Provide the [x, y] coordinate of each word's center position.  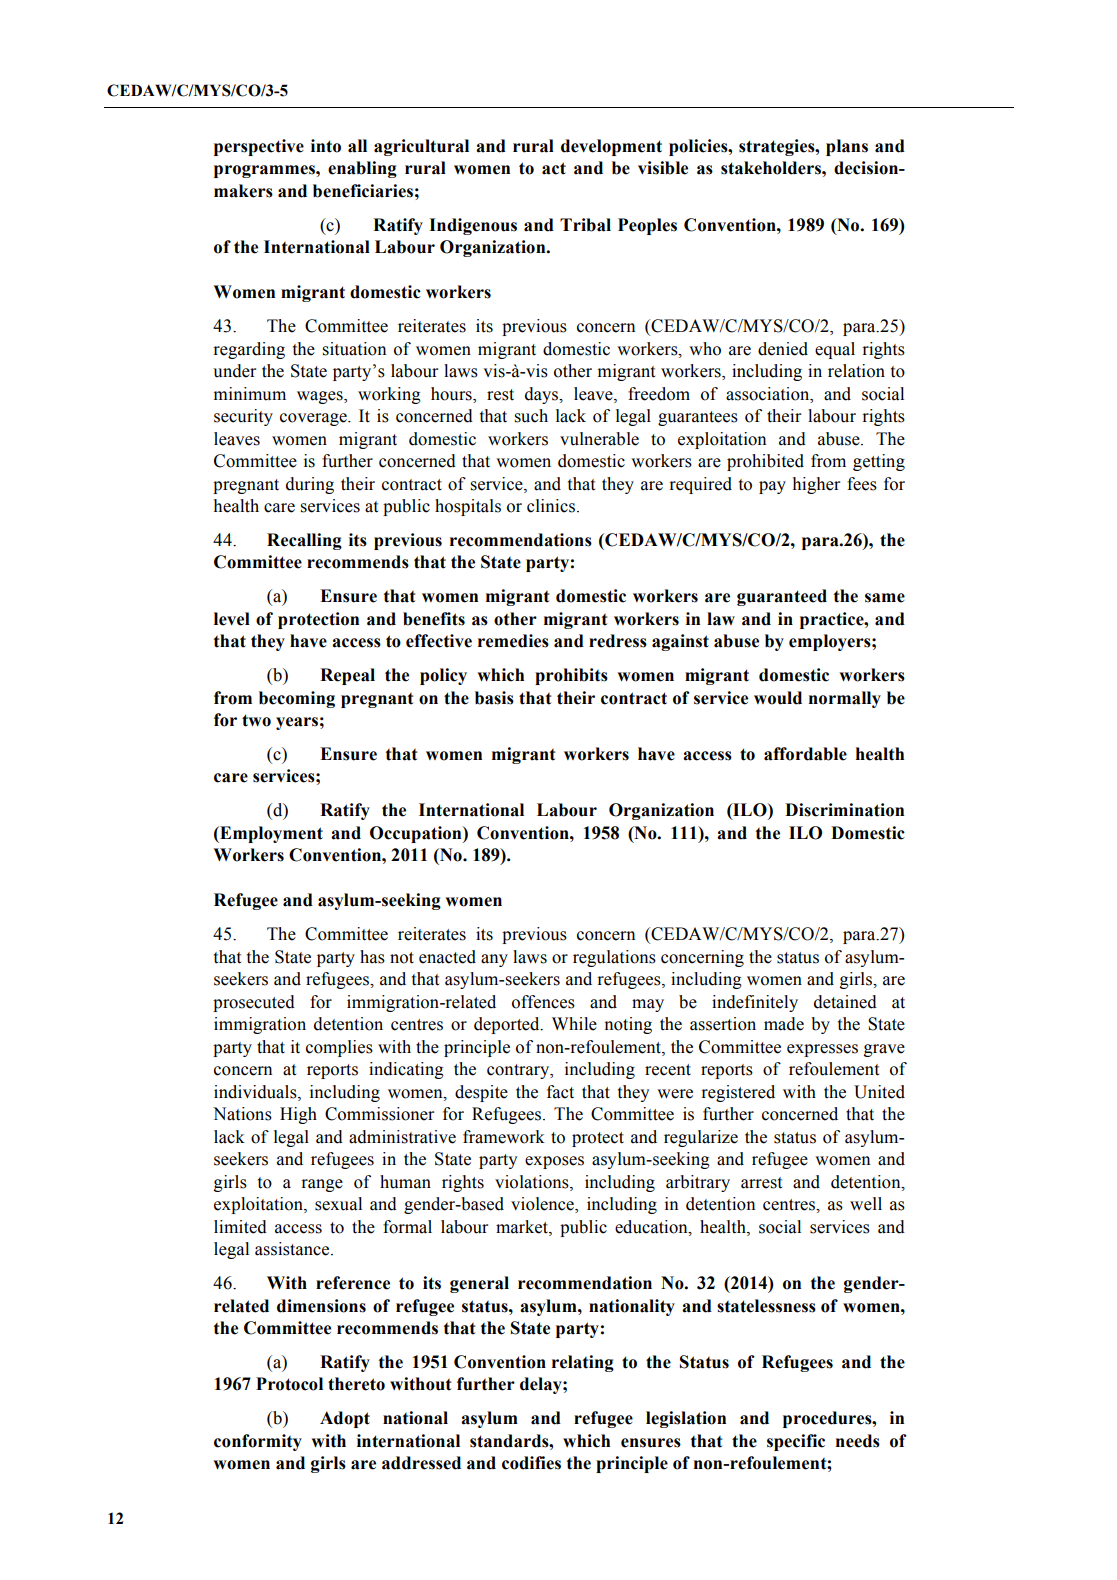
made [784, 1024]
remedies [513, 641]
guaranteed [782, 597]
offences [543, 1002]
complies [339, 1048]
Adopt [345, 1419]
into [326, 146]
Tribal [585, 225]
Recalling [304, 541]
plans [847, 147]
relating [583, 1363]
